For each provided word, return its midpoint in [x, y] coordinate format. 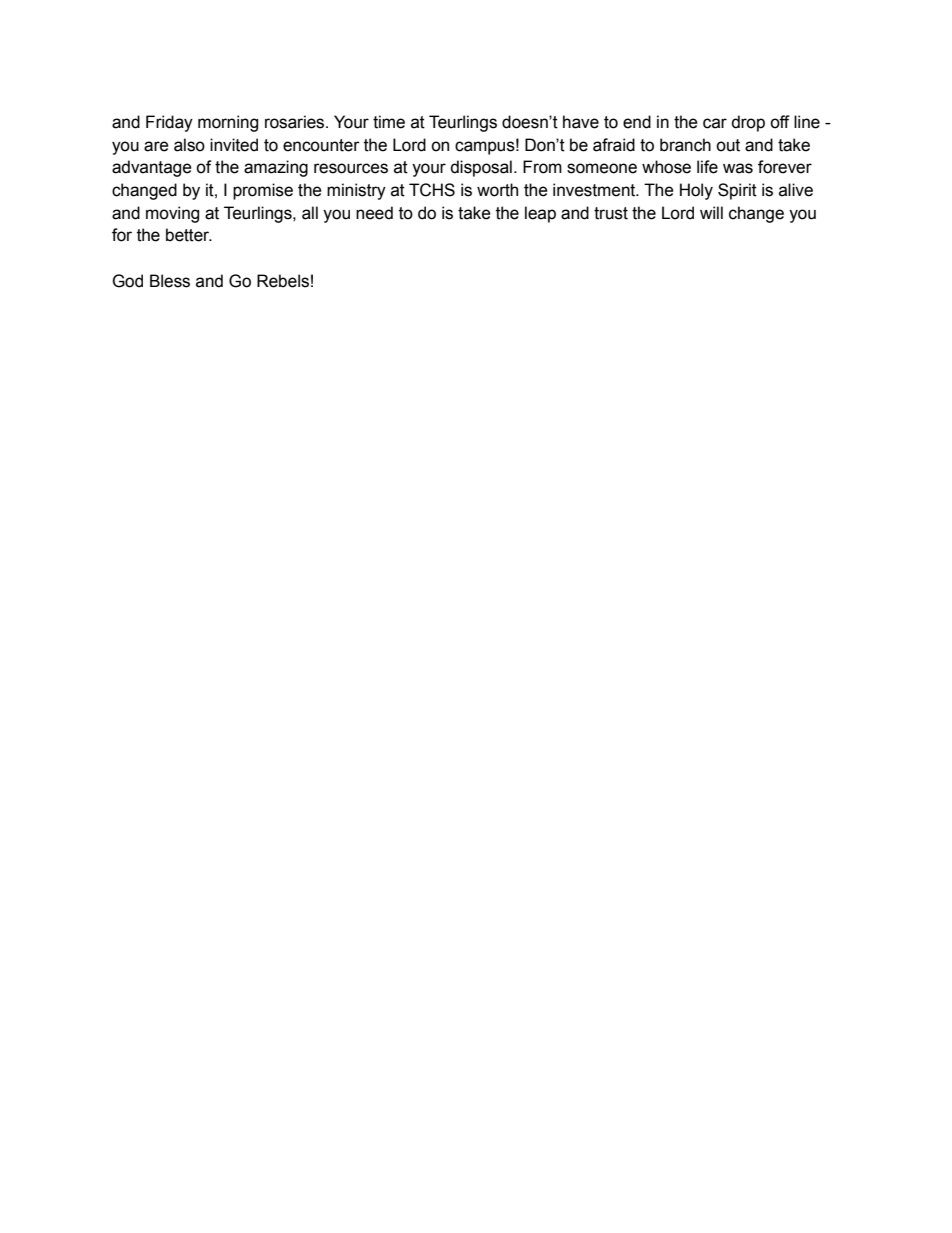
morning [228, 123]
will [711, 212]
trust [611, 213]
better [189, 235]
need [374, 213]
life [707, 167]
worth [497, 190]
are [156, 146]
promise [263, 191]
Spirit [737, 191]
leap [540, 214]
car [715, 123]
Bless [170, 281]
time [389, 122]
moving [172, 214]
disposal [481, 168]
